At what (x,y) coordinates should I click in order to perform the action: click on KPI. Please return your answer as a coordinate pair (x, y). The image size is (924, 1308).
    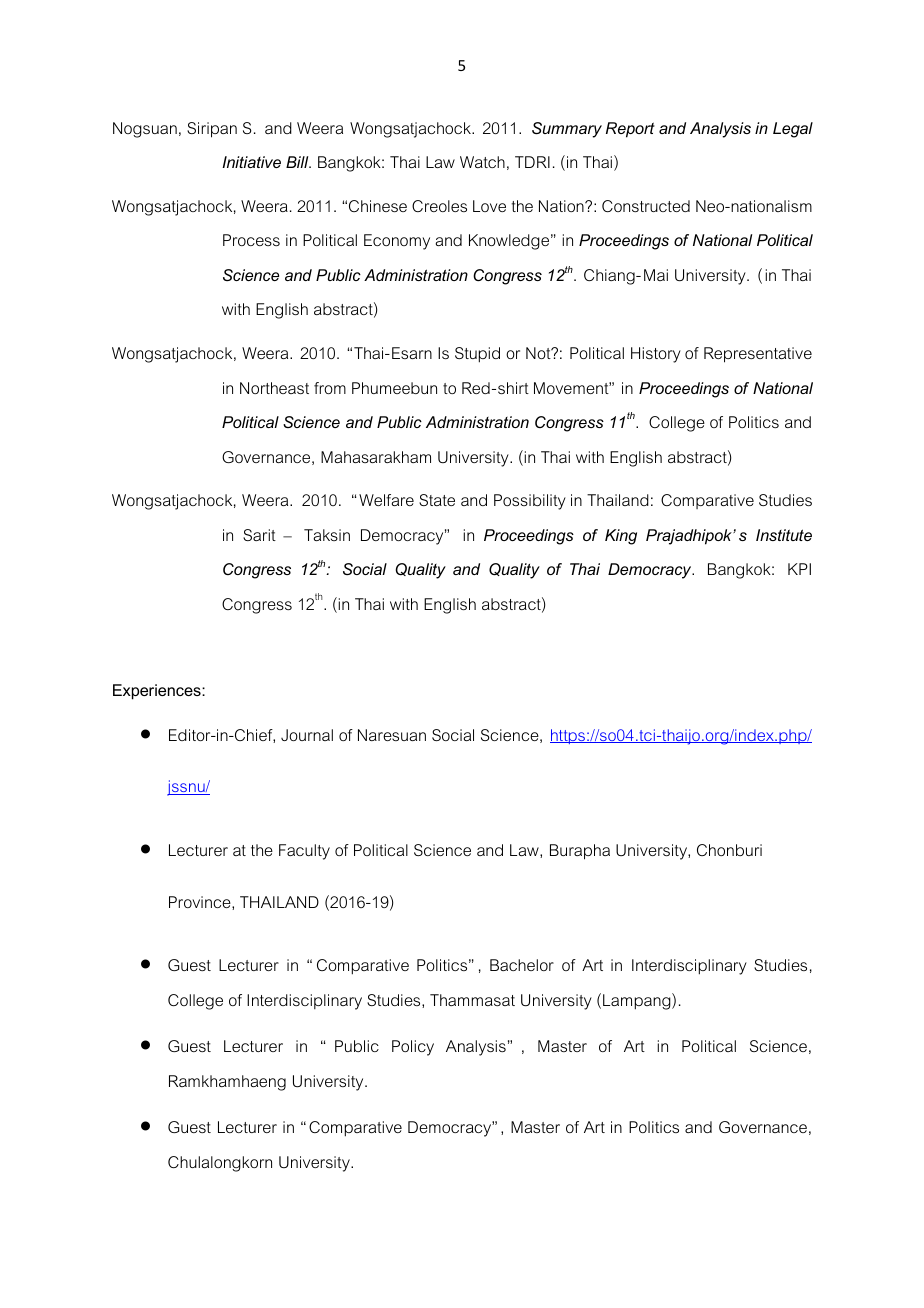
    Looking at the image, I should click on (799, 569).
